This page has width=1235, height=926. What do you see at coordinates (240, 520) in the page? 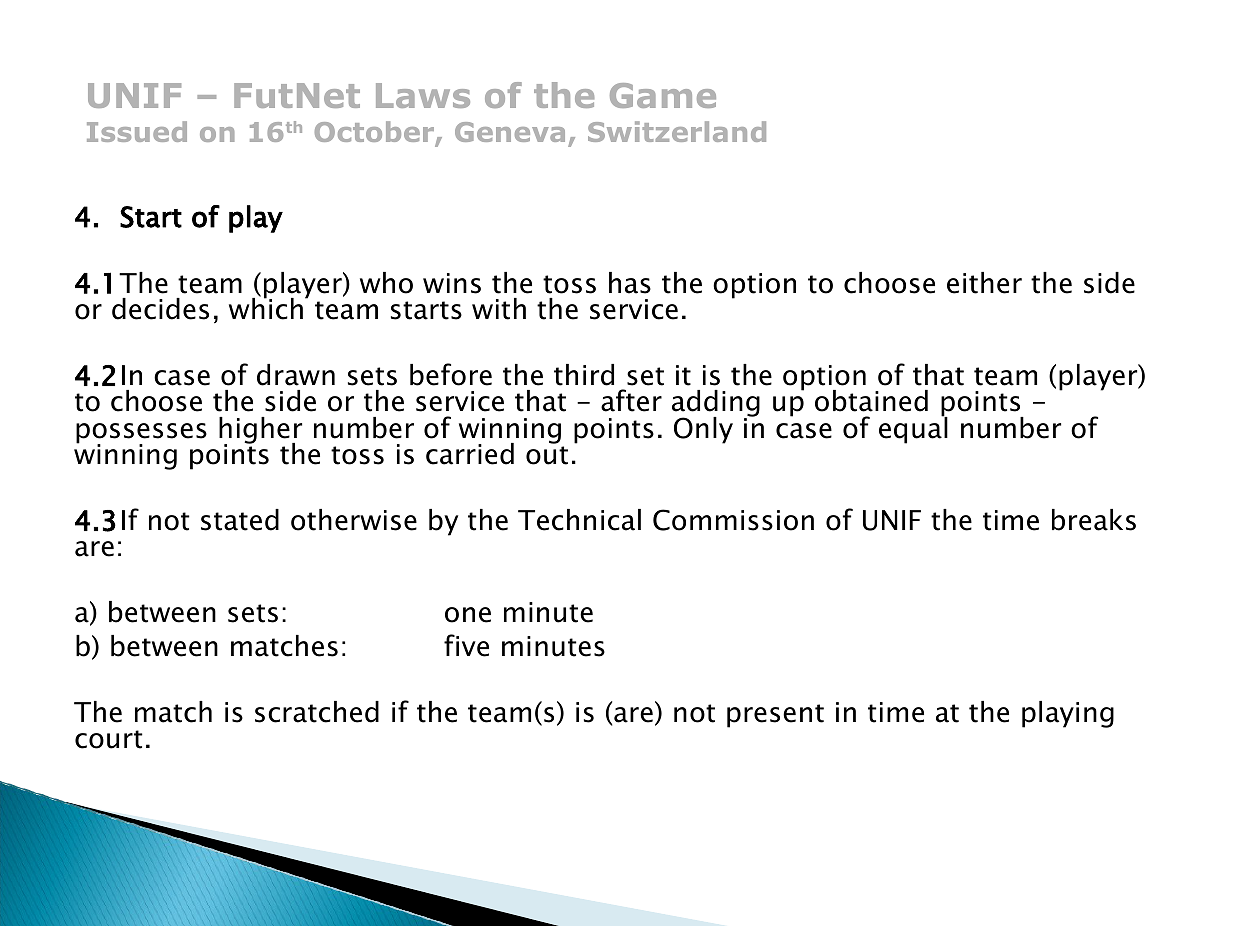
I see `stated` at bounding box center [240, 520].
